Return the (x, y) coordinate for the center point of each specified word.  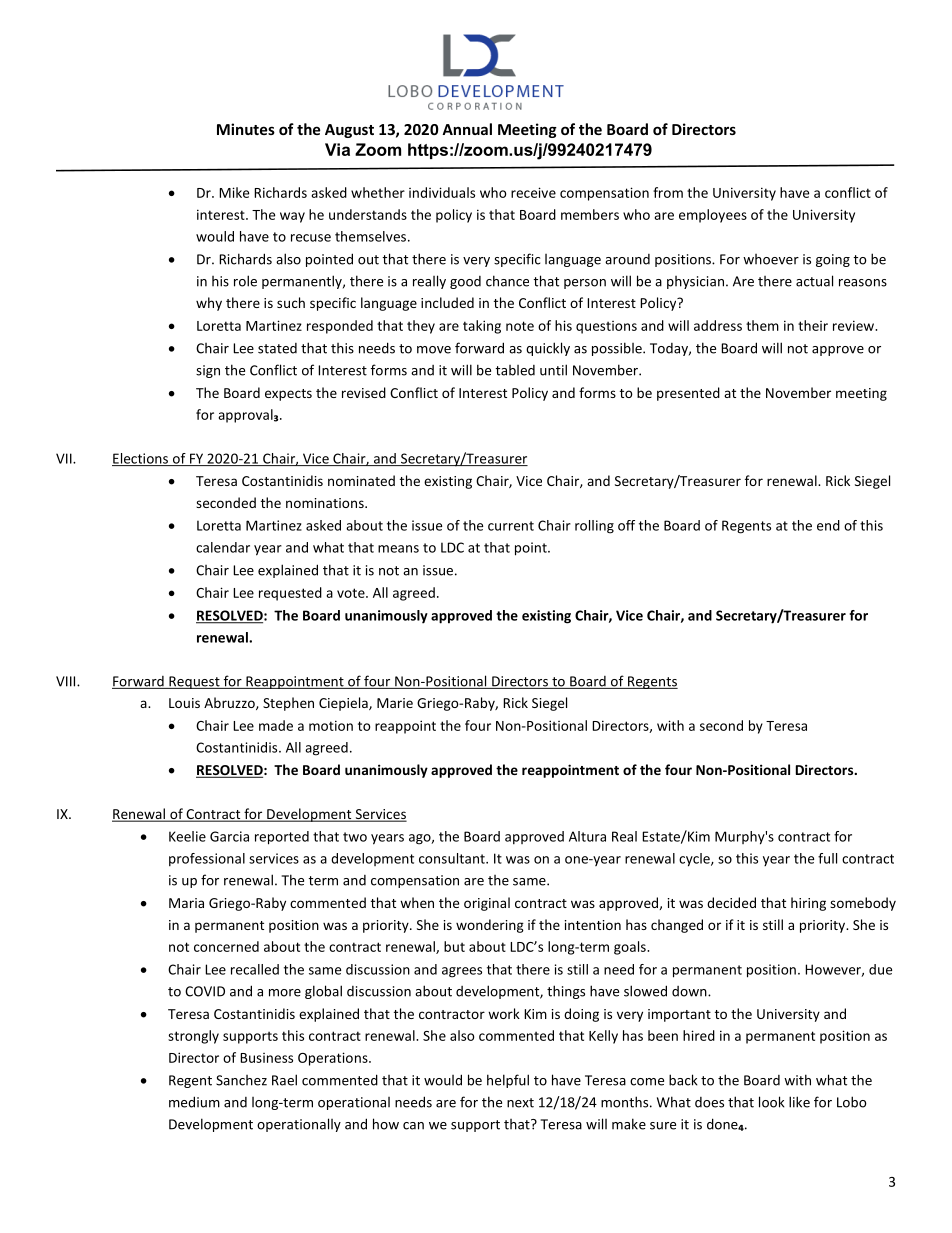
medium (194, 1102)
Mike (234, 192)
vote (352, 593)
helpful (508, 1081)
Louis (184, 703)
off (626, 525)
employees (713, 216)
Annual (467, 129)
